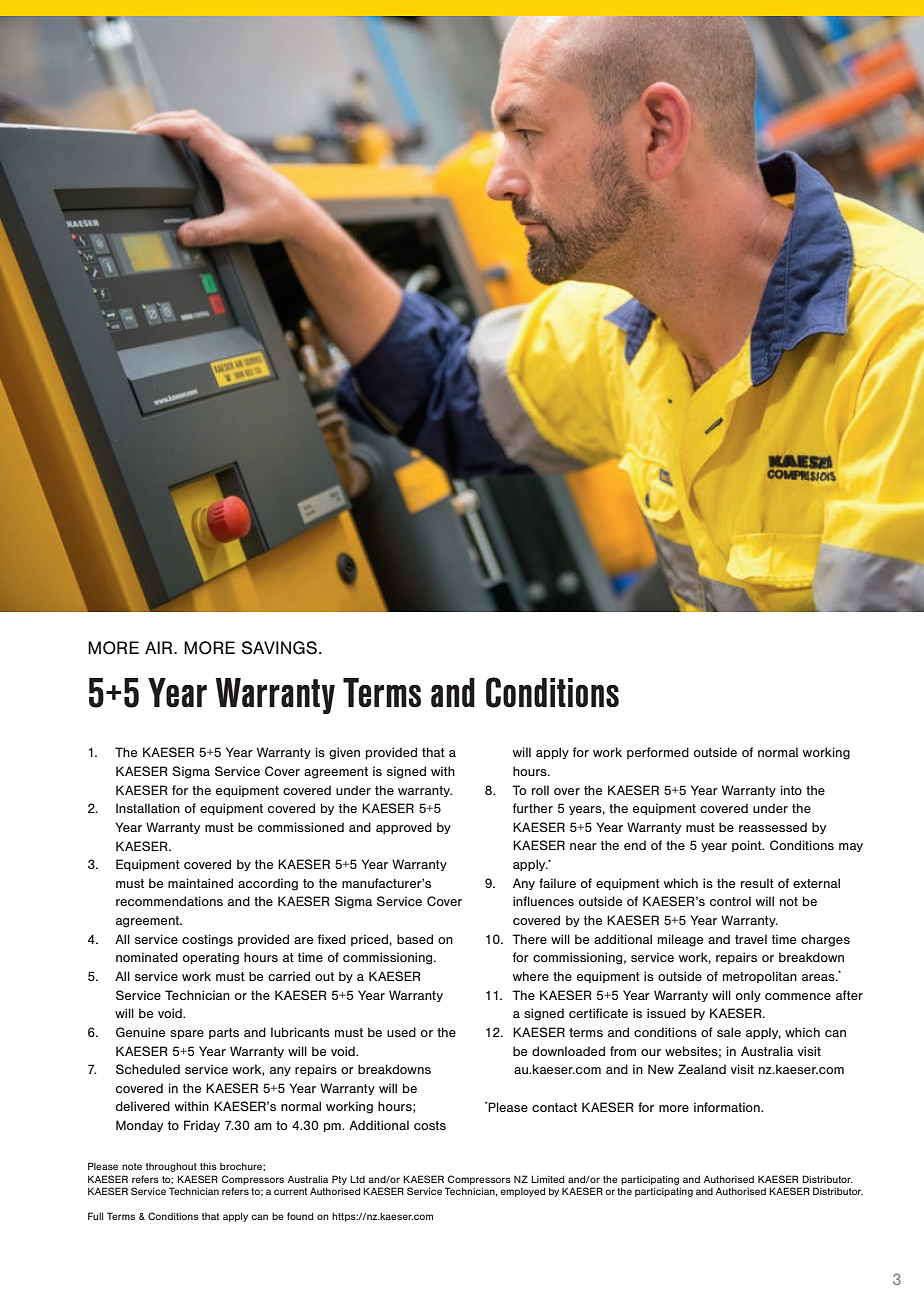 The image size is (924, 1308). What do you see at coordinates (531, 976) in the page?
I see `where` at bounding box center [531, 976].
